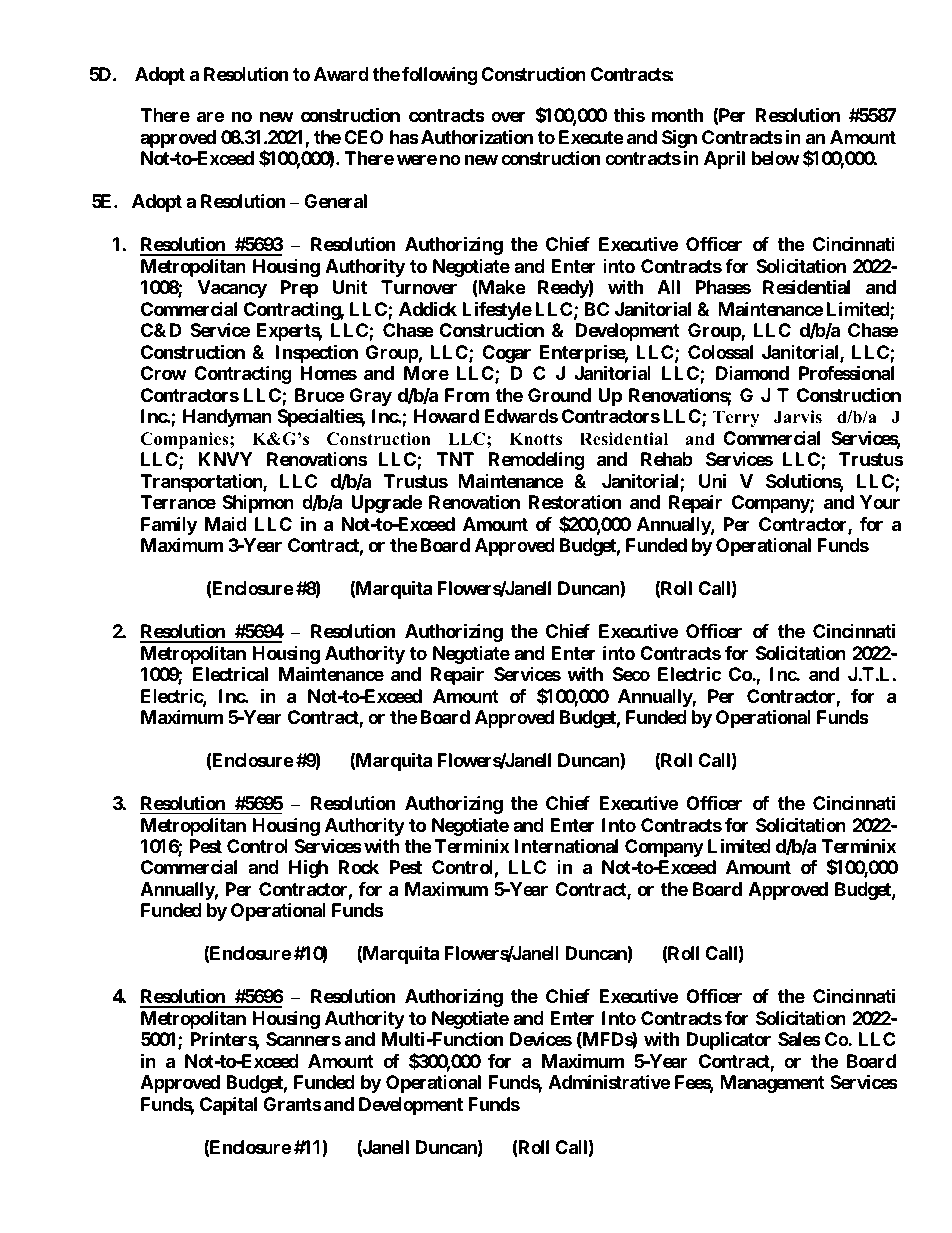 This image has height=1233, width=952. Describe the element at coordinates (226, 524) in the image. I see `Maid` at that location.
